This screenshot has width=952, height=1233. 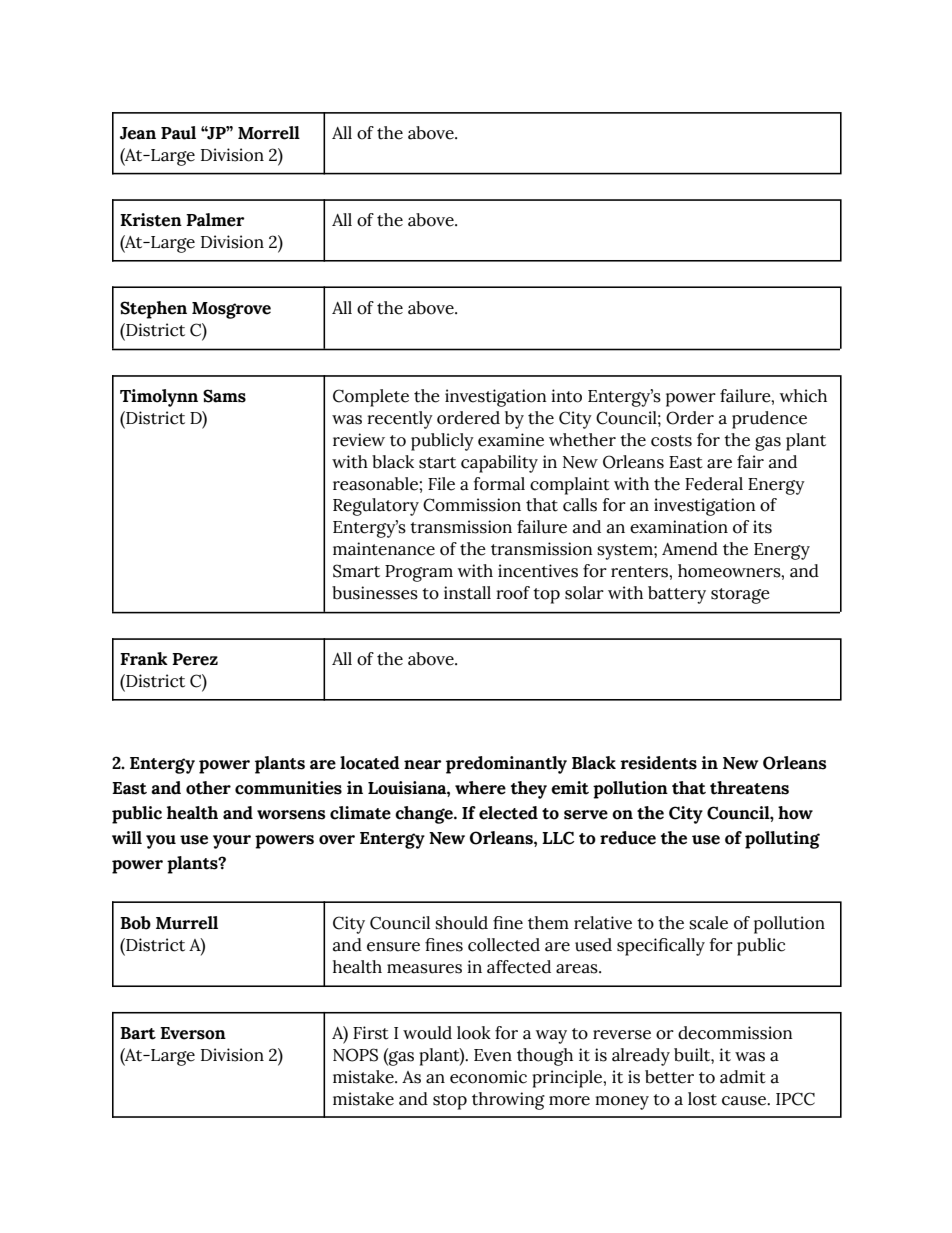 What do you see at coordinates (803, 396) in the screenshot?
I see `which` at bounding box center [803, 396].
